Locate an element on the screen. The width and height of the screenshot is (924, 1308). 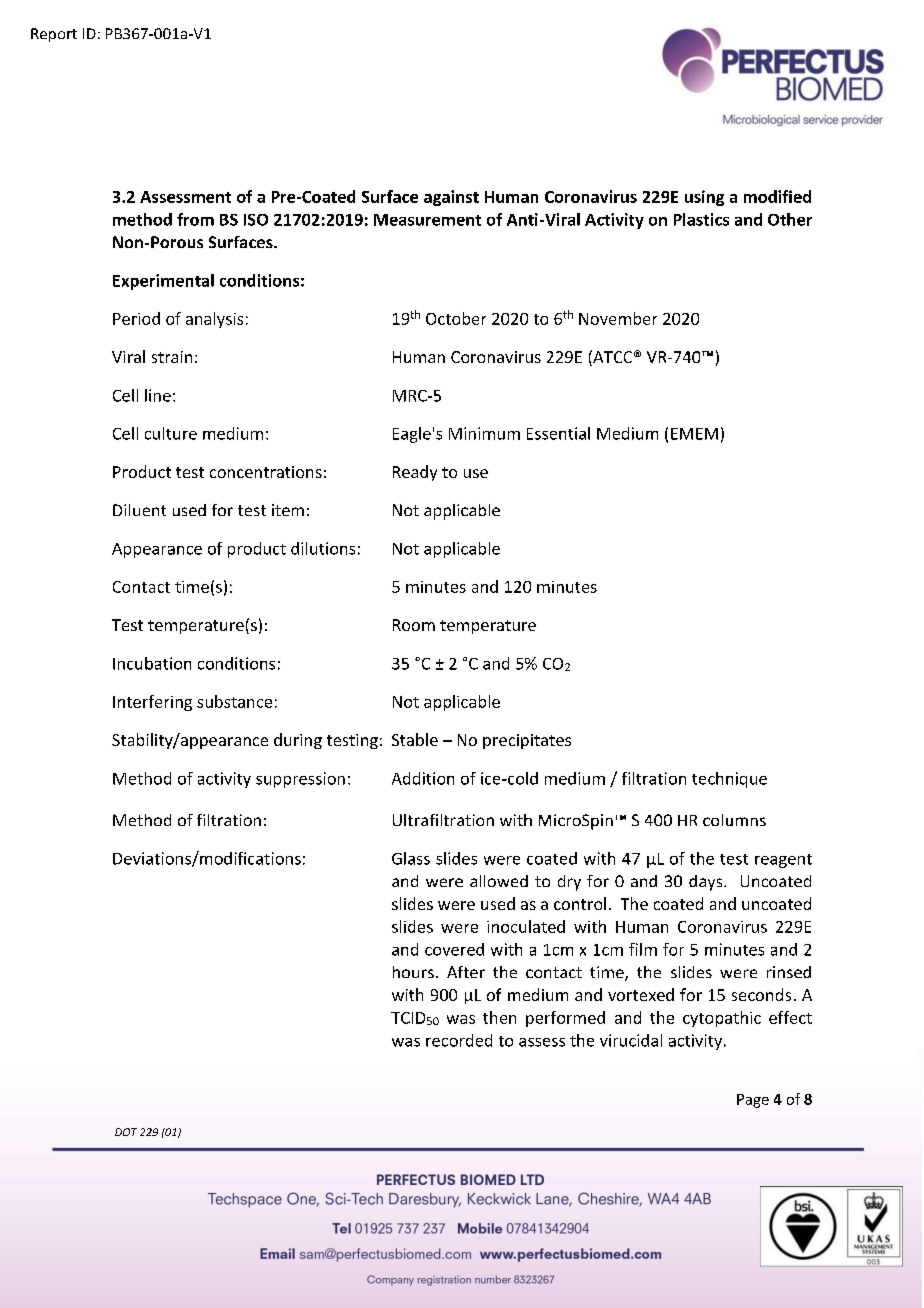
using is located at coordinates (704, 198).
